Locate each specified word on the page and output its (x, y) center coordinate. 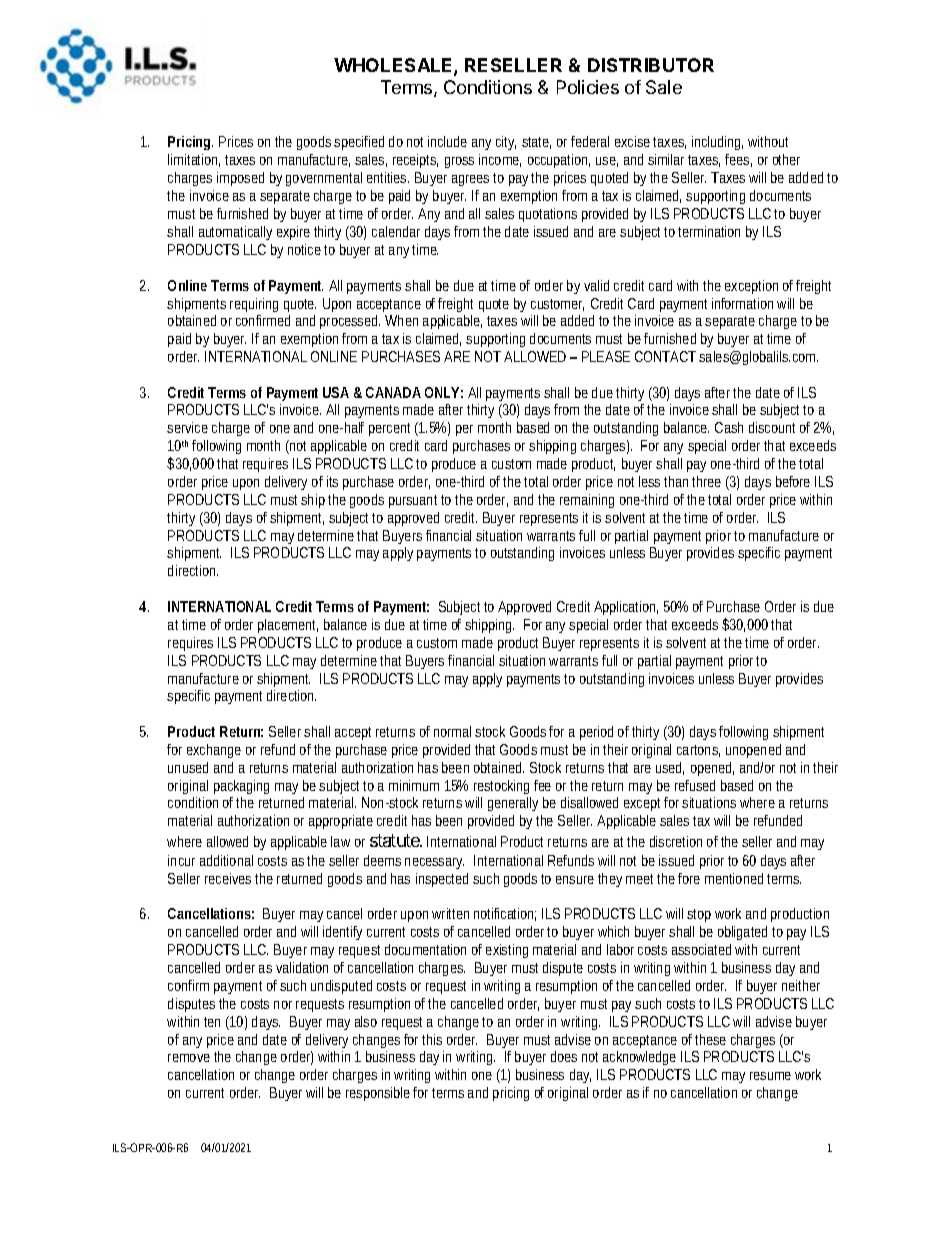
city (506, 143)
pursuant (413, 501)
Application (626, 608)
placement (288, 626)
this (432, 1039)
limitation (194, 160)
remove (189, 1058)
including (717, 143)
